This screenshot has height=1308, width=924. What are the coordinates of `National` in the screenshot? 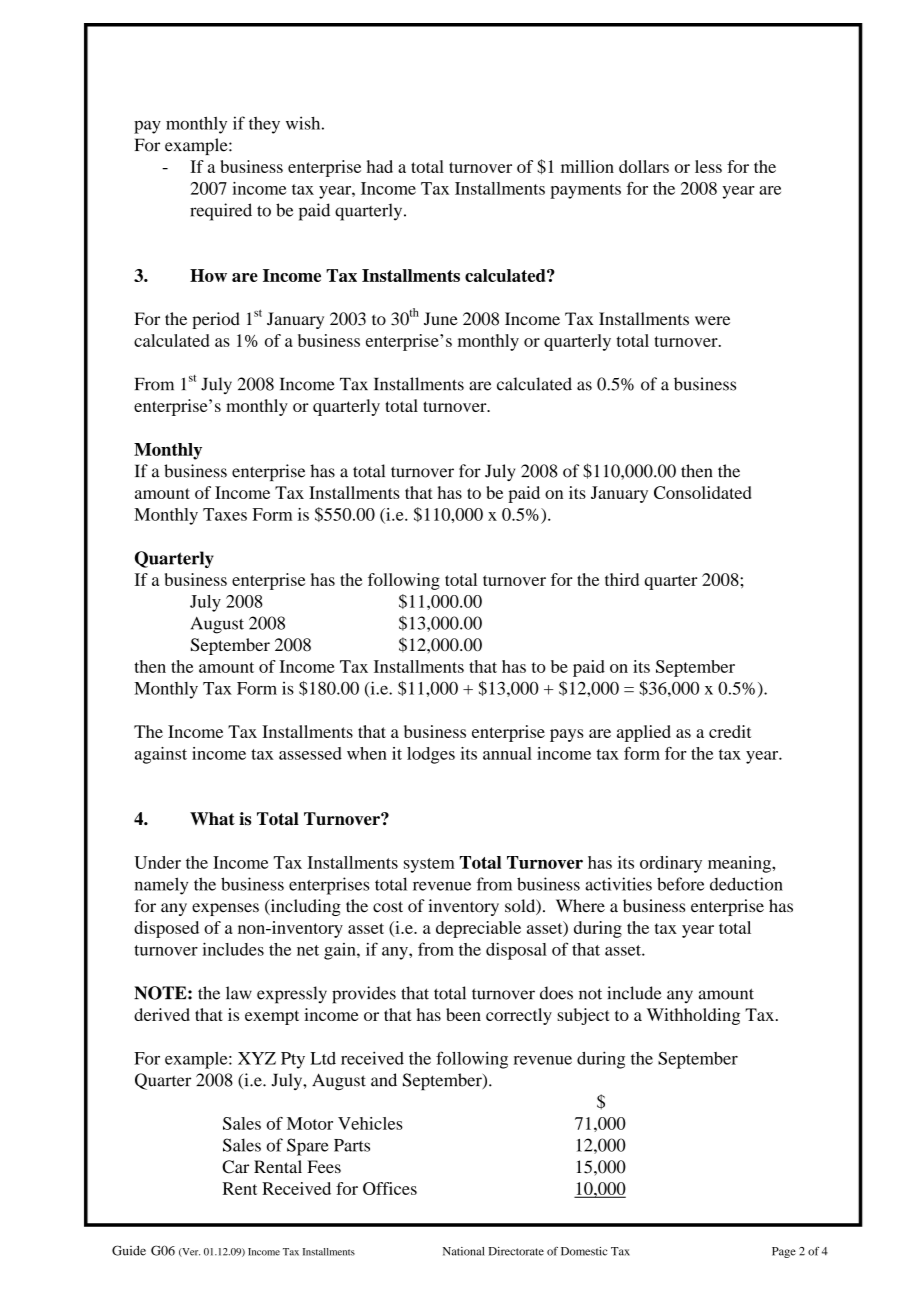 It's located at (464, 1251).
